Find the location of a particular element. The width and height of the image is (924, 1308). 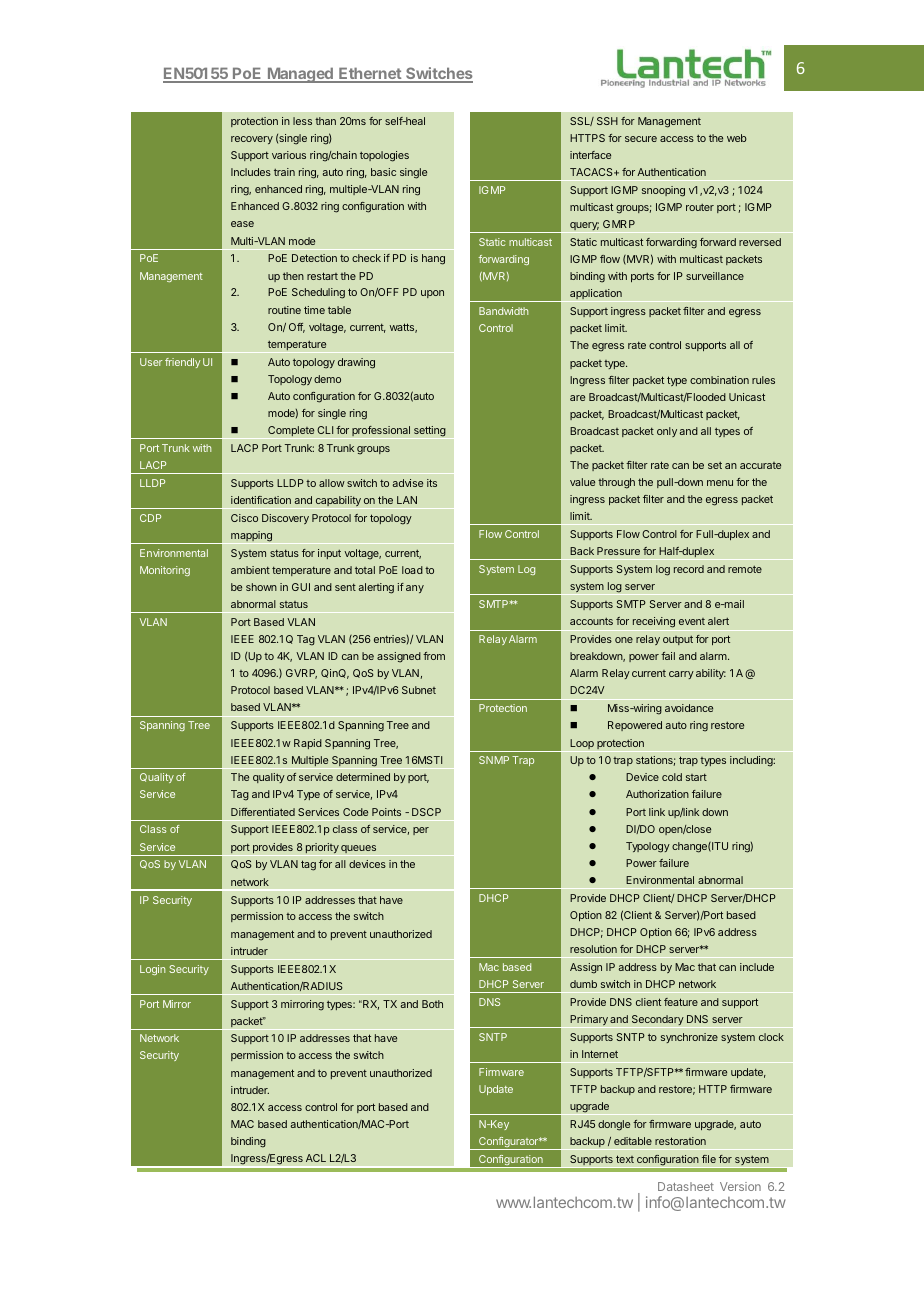

file is located at coordinates (709, 1159).
